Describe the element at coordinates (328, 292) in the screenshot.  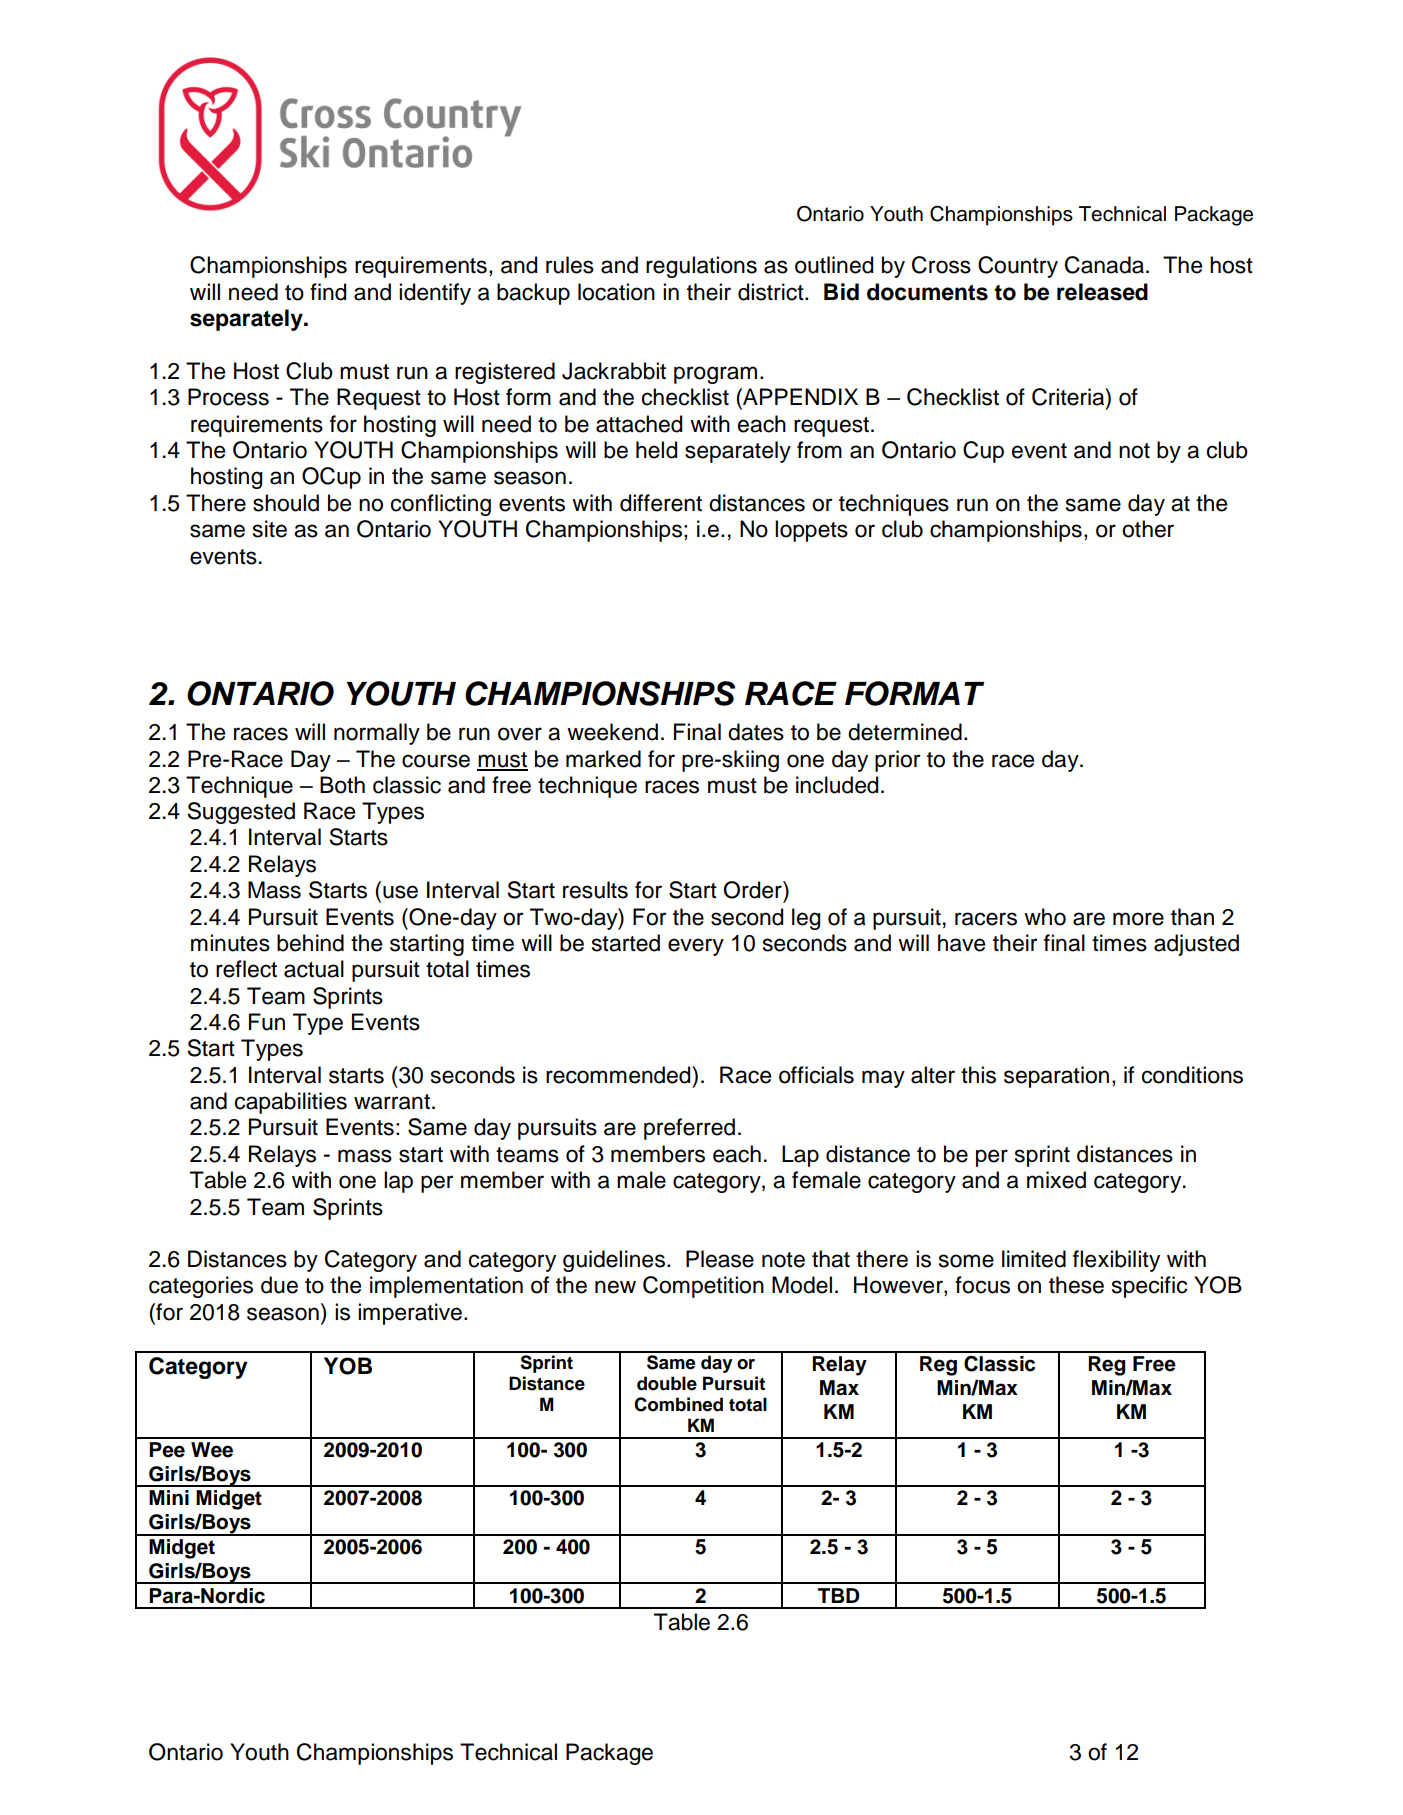
I see `find` at that location.
